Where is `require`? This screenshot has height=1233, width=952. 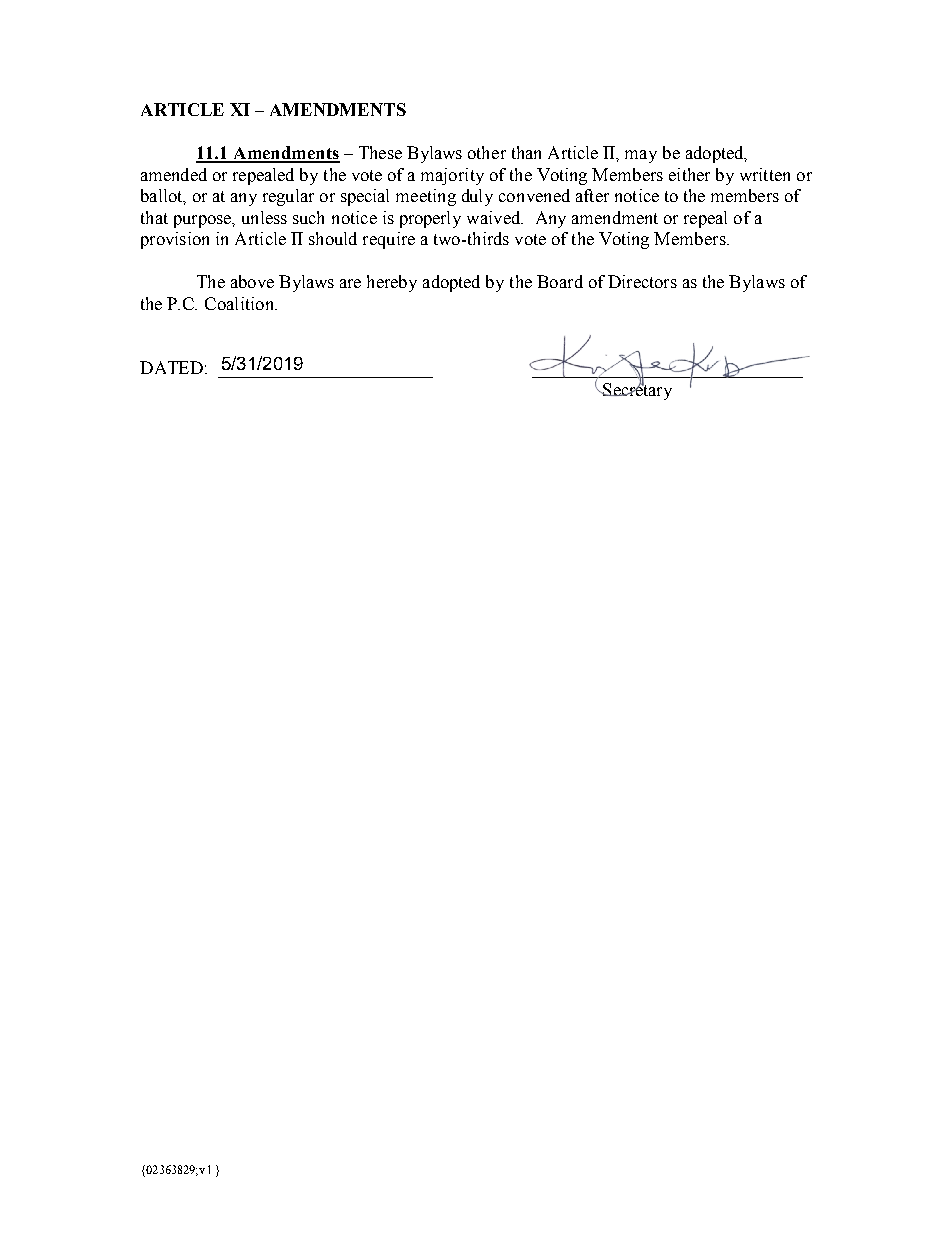
require is located at coordinates (389, 240).
